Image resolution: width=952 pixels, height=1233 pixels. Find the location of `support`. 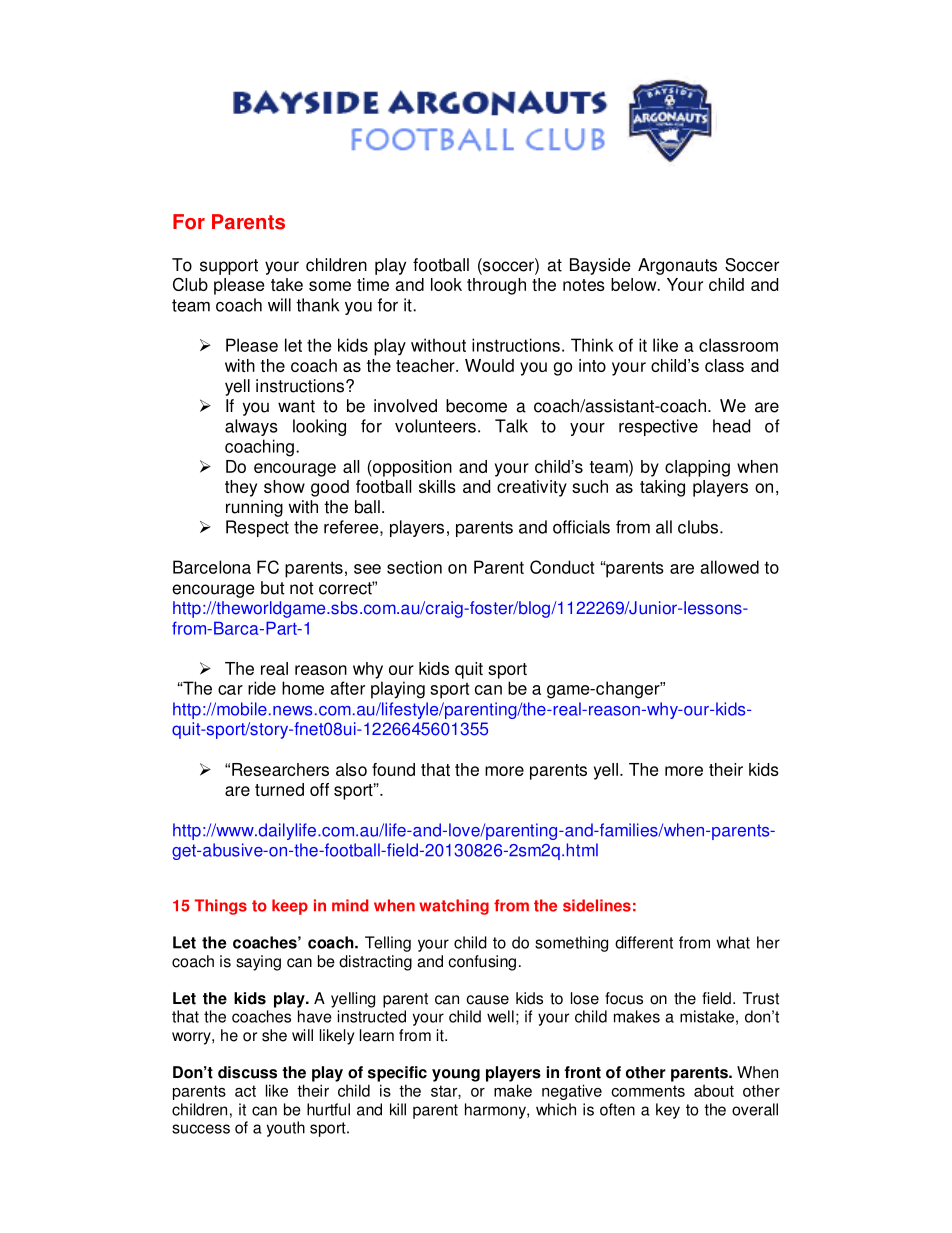

support is located at coordinates (229, 267).
